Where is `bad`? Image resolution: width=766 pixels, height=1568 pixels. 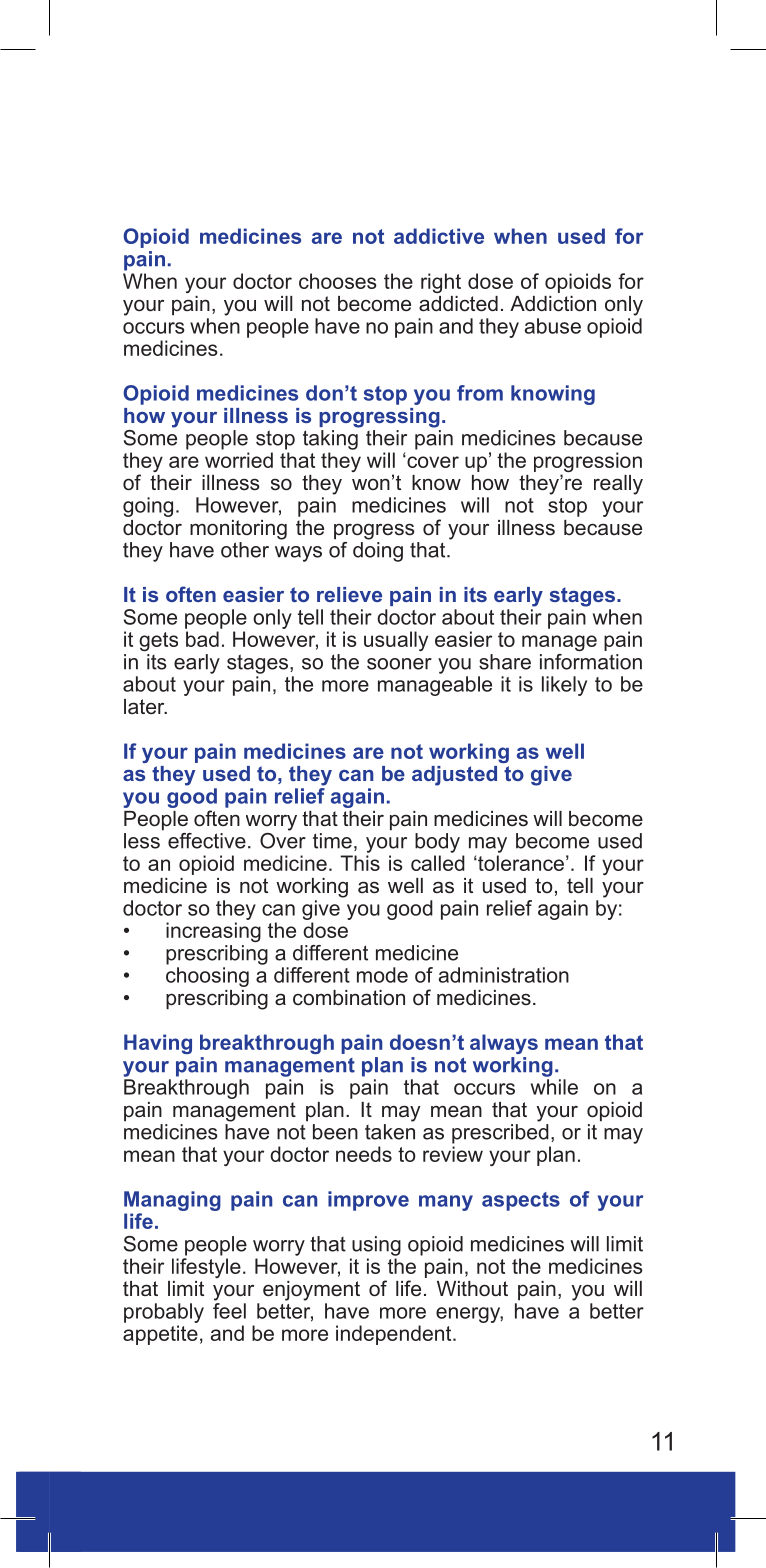
bad is located at coordinates (202, 639).
